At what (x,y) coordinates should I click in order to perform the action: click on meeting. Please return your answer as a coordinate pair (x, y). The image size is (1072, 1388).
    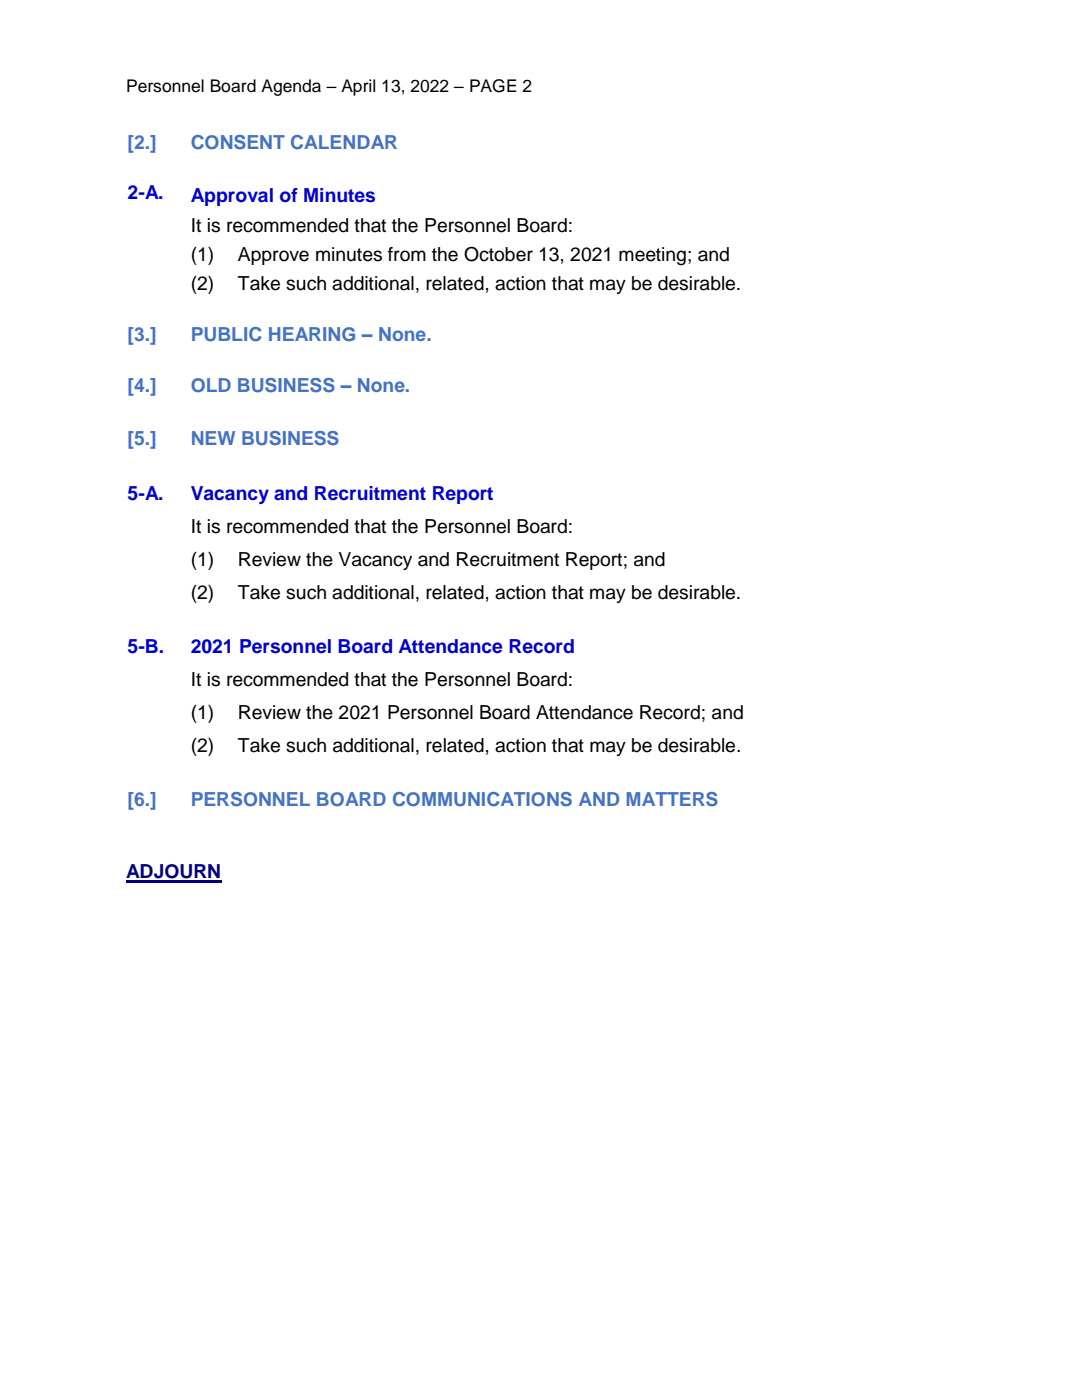
    Looking at the image, I should click on (652, 256).
